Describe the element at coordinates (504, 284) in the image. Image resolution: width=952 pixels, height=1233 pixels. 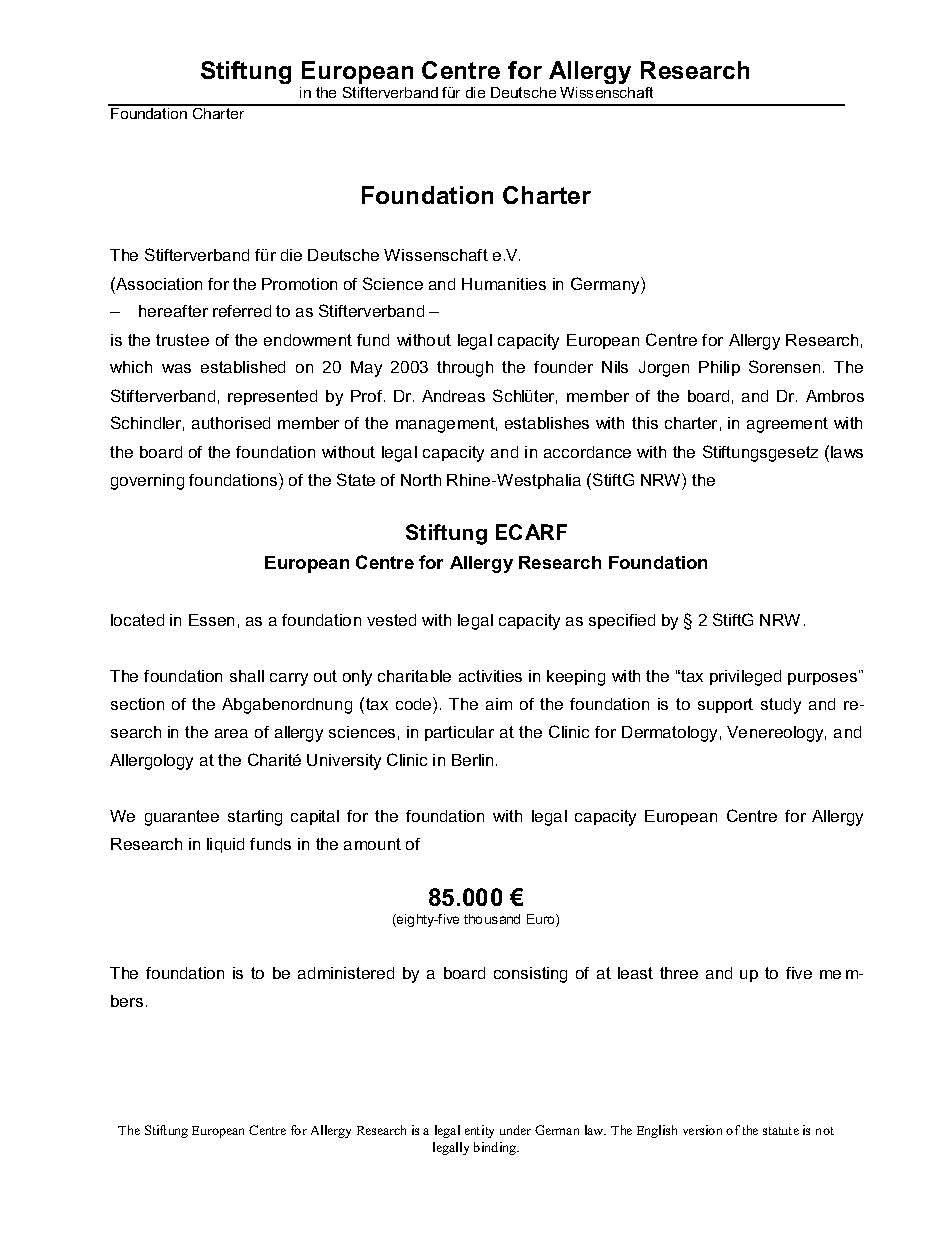
I see `Humanities` at that location.
